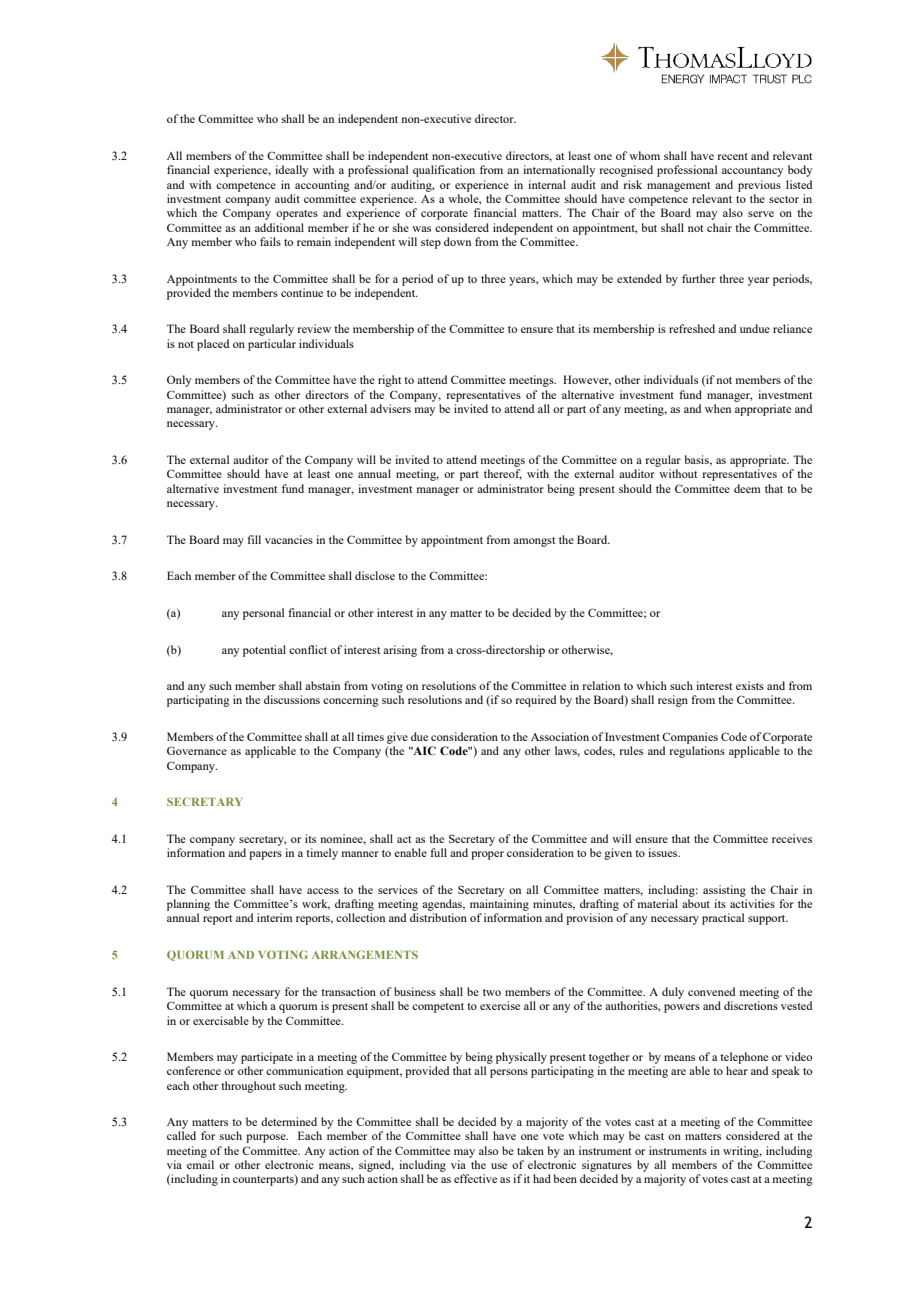 The image size is (924, 1308). Describe the element at coordinates (444, 171) in the image. I see `qualification` at that location.
